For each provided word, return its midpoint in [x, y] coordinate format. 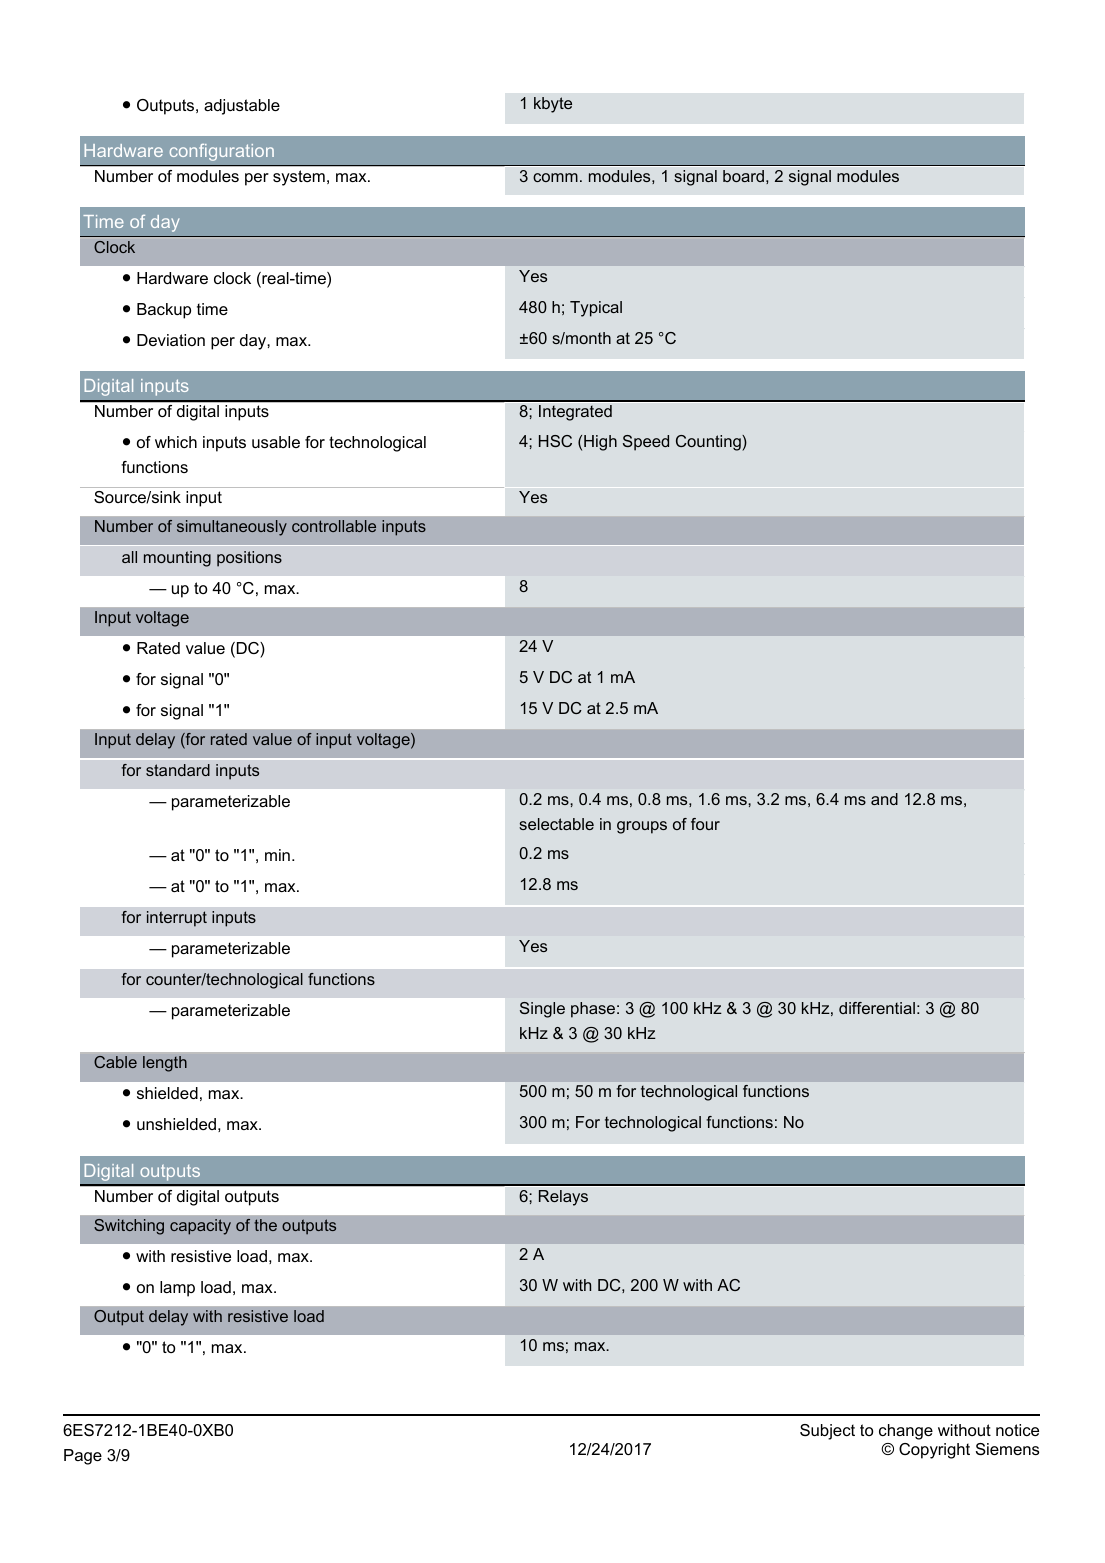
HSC [555, 441]
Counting [709, 443]
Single [542, 1010]
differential [877, 1008]
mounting [177, 559]
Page [83, 1457]
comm [555, 177]
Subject [827, 1432]
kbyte [553, 105]
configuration [222, 152]
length [165, 1064]
